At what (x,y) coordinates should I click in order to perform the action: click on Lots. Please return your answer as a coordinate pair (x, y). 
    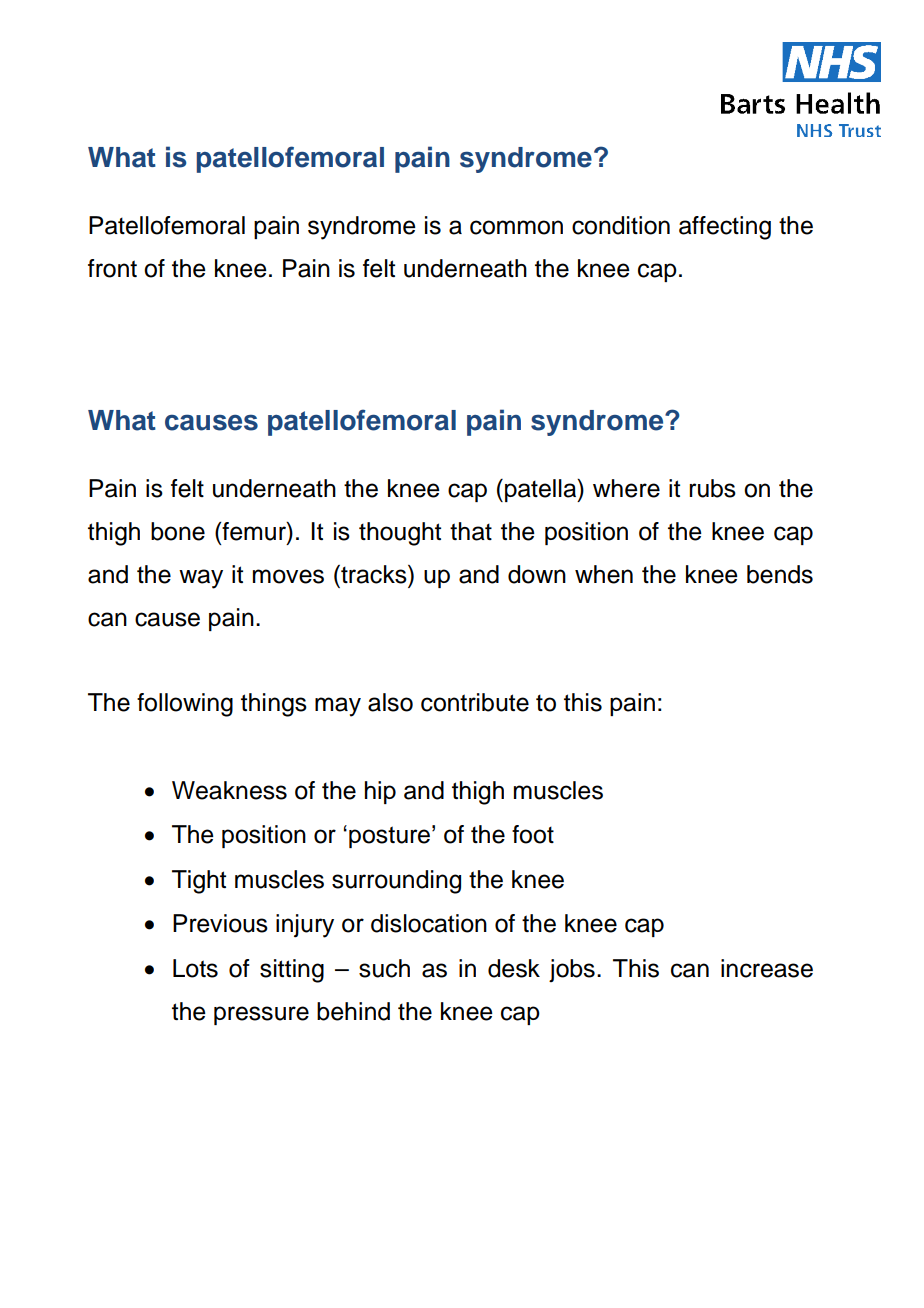
    Looking at the image, I should click on (195, 968).
